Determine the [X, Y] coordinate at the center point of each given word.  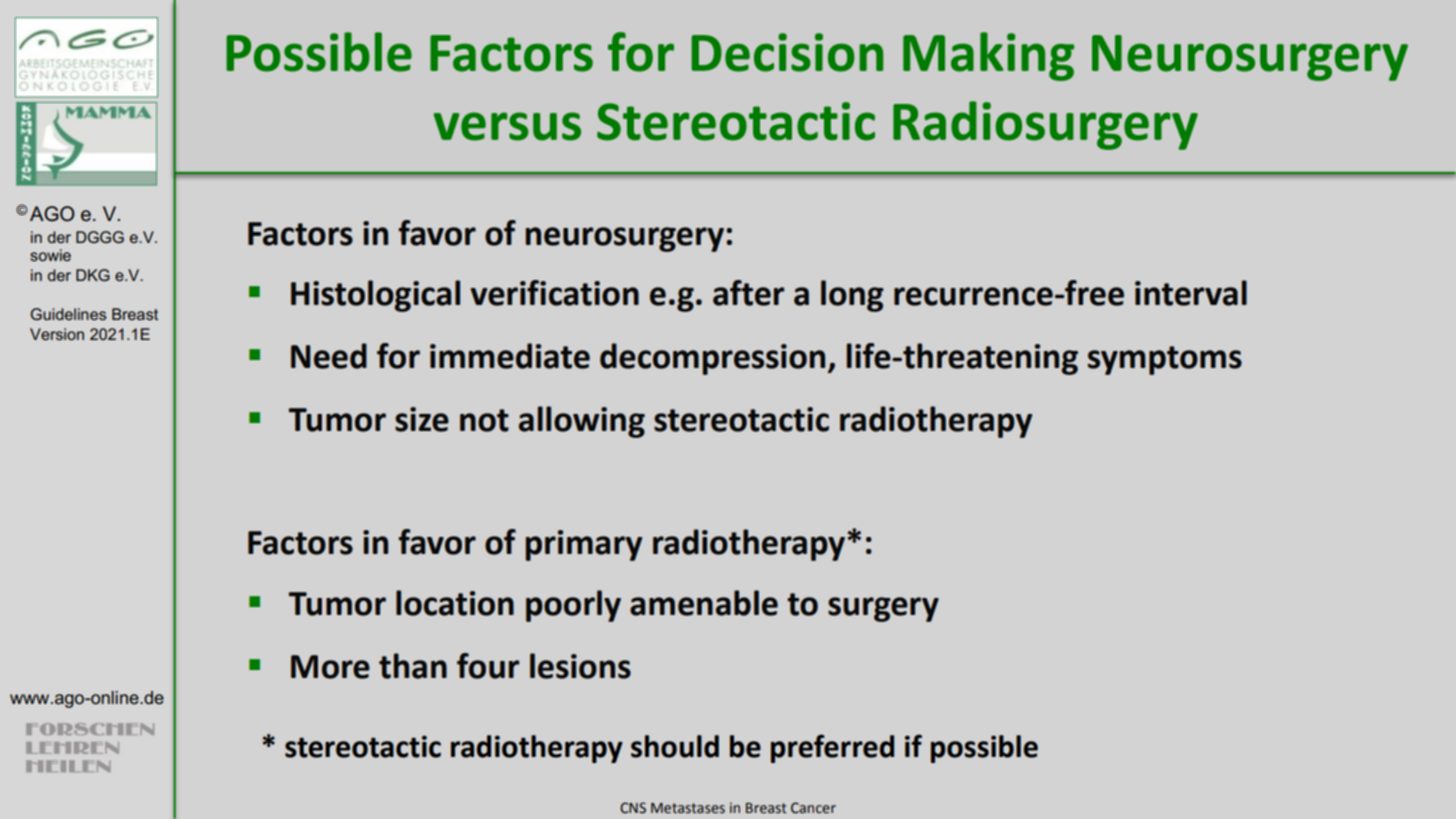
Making [988, 56]
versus [507, 126]
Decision [787, 52]
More [330, 667]
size [422, 419]
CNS [633, 808]
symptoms [1165, 360]
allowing [582, 422]
